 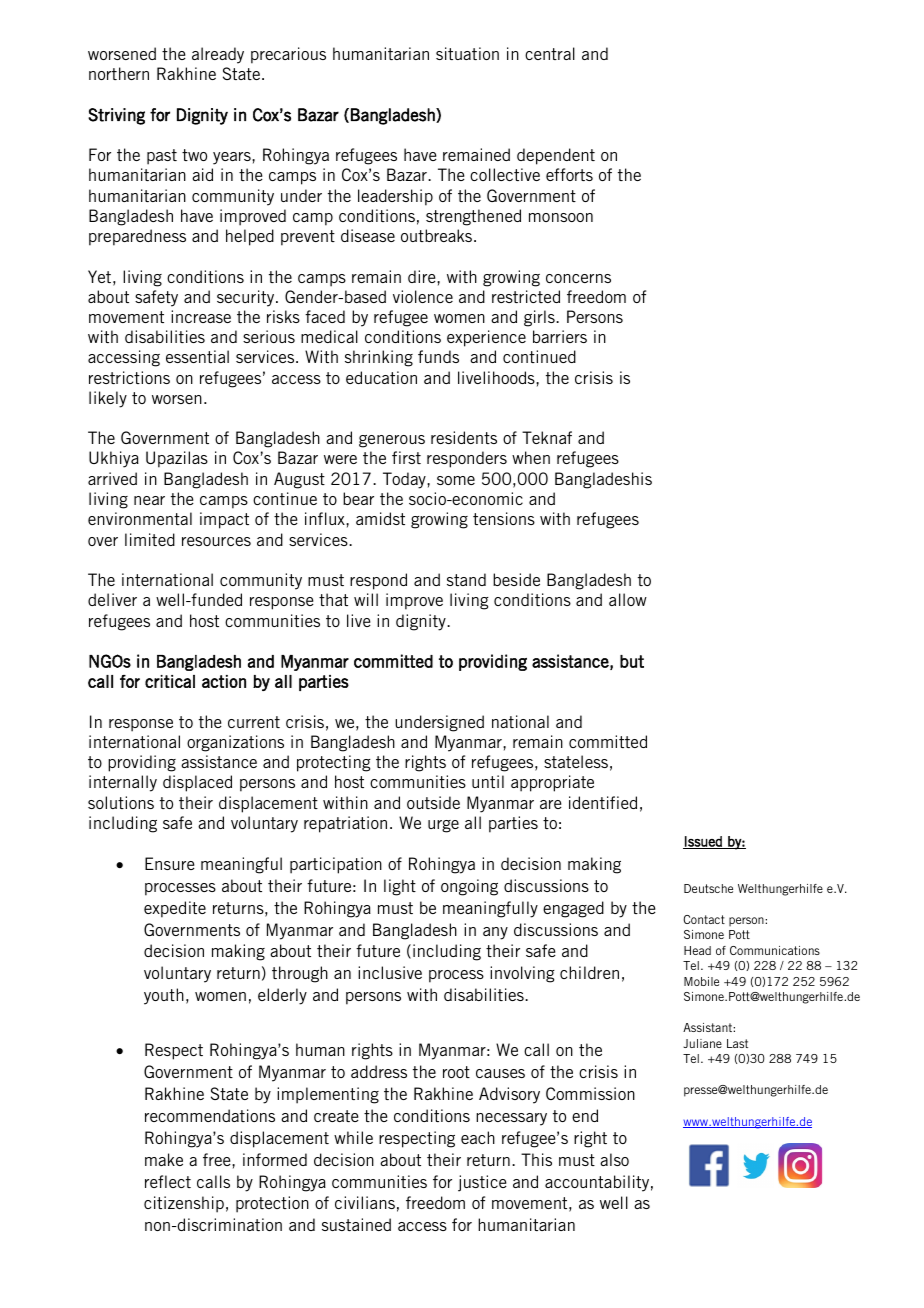 What do you see at coordinates (466, 579) in the page?
I see `stand` at bounding box center [466, 579].
